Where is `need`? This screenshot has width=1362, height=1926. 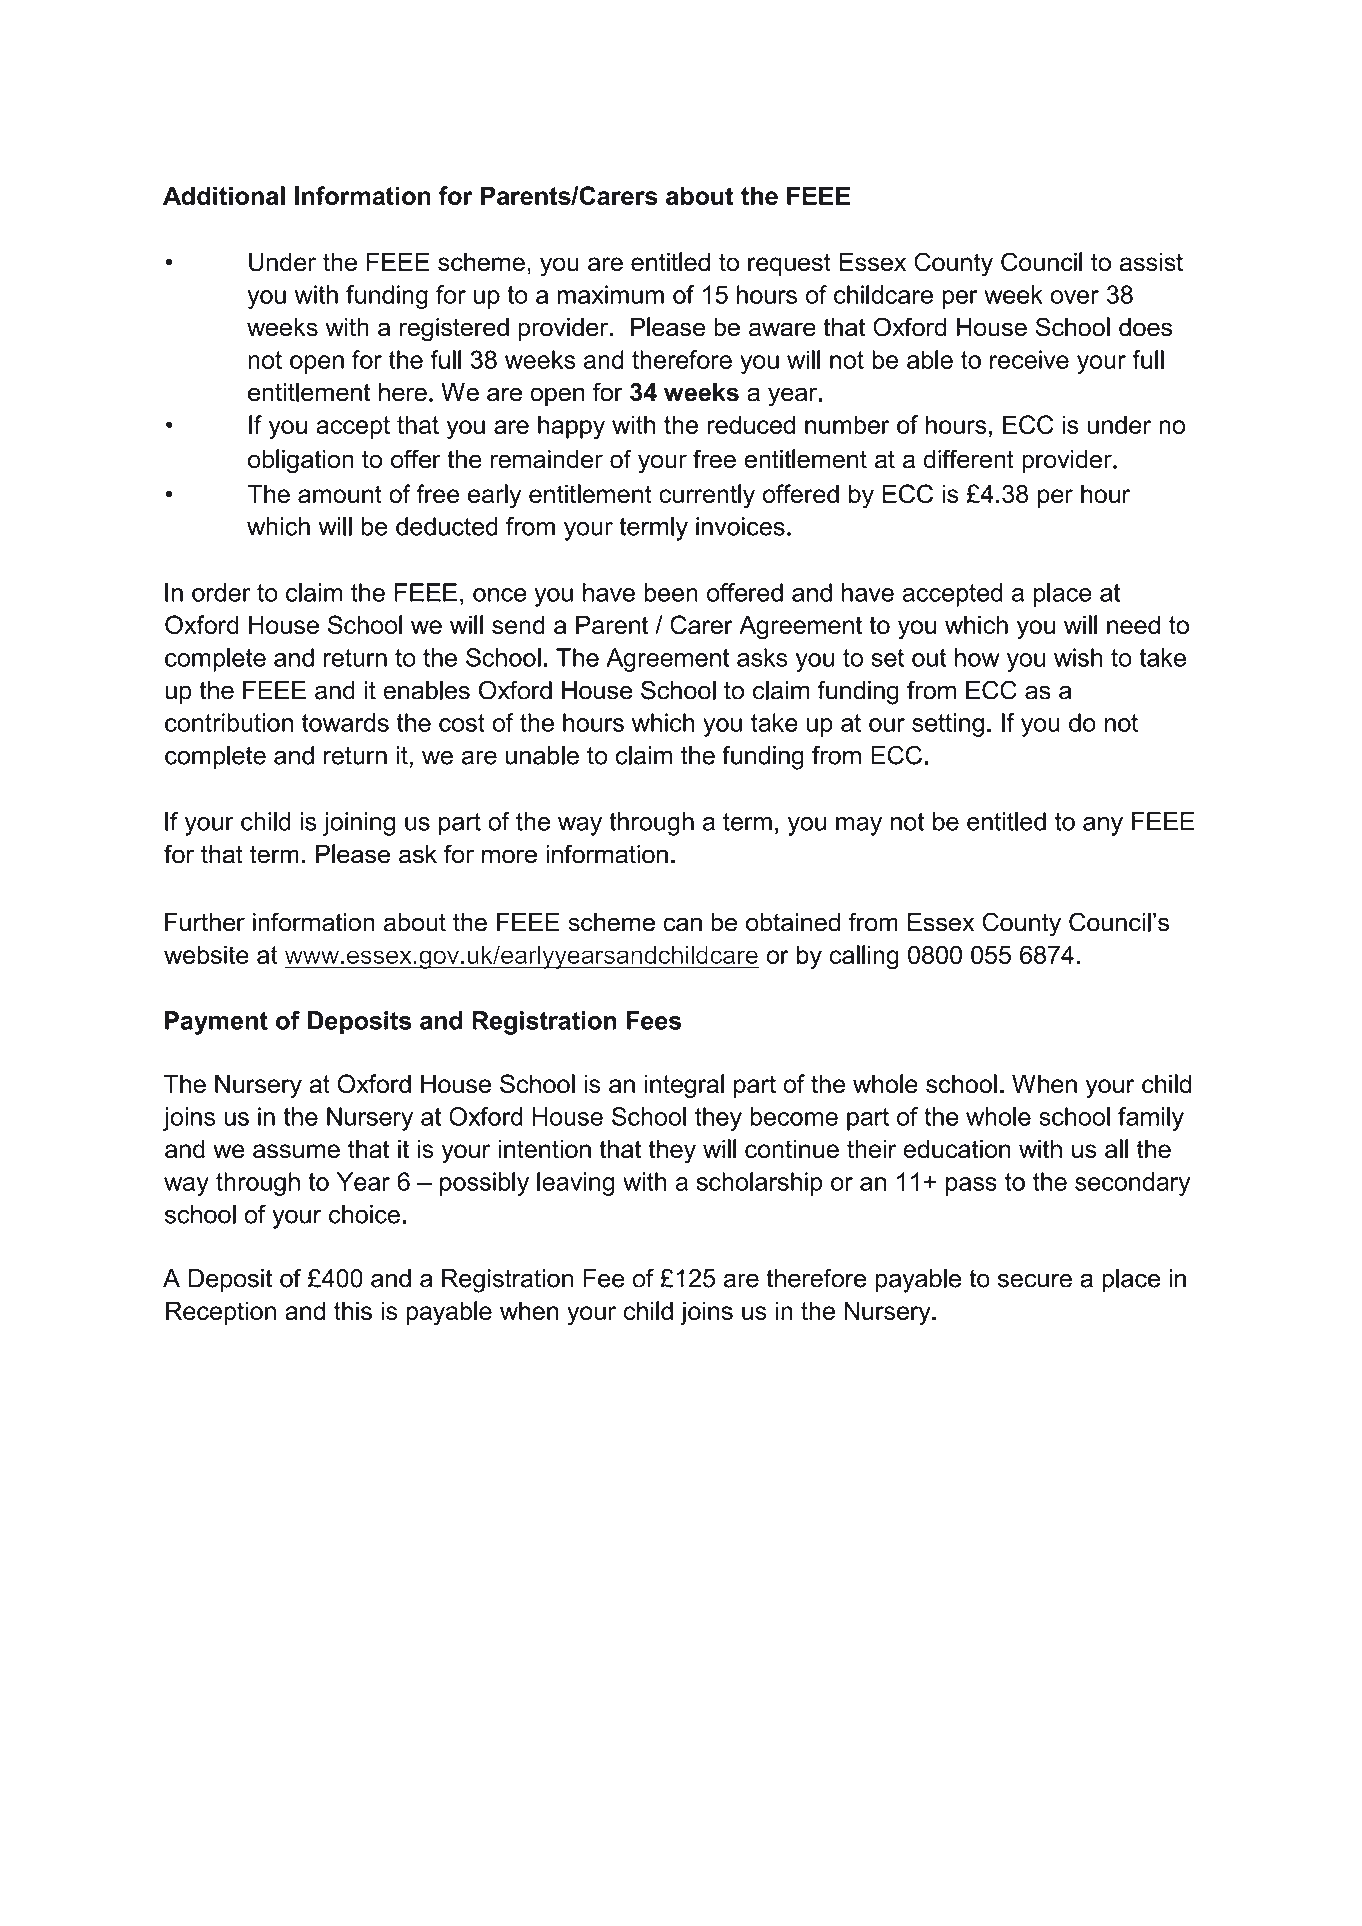
need is located at coordinates (1133, 624).
